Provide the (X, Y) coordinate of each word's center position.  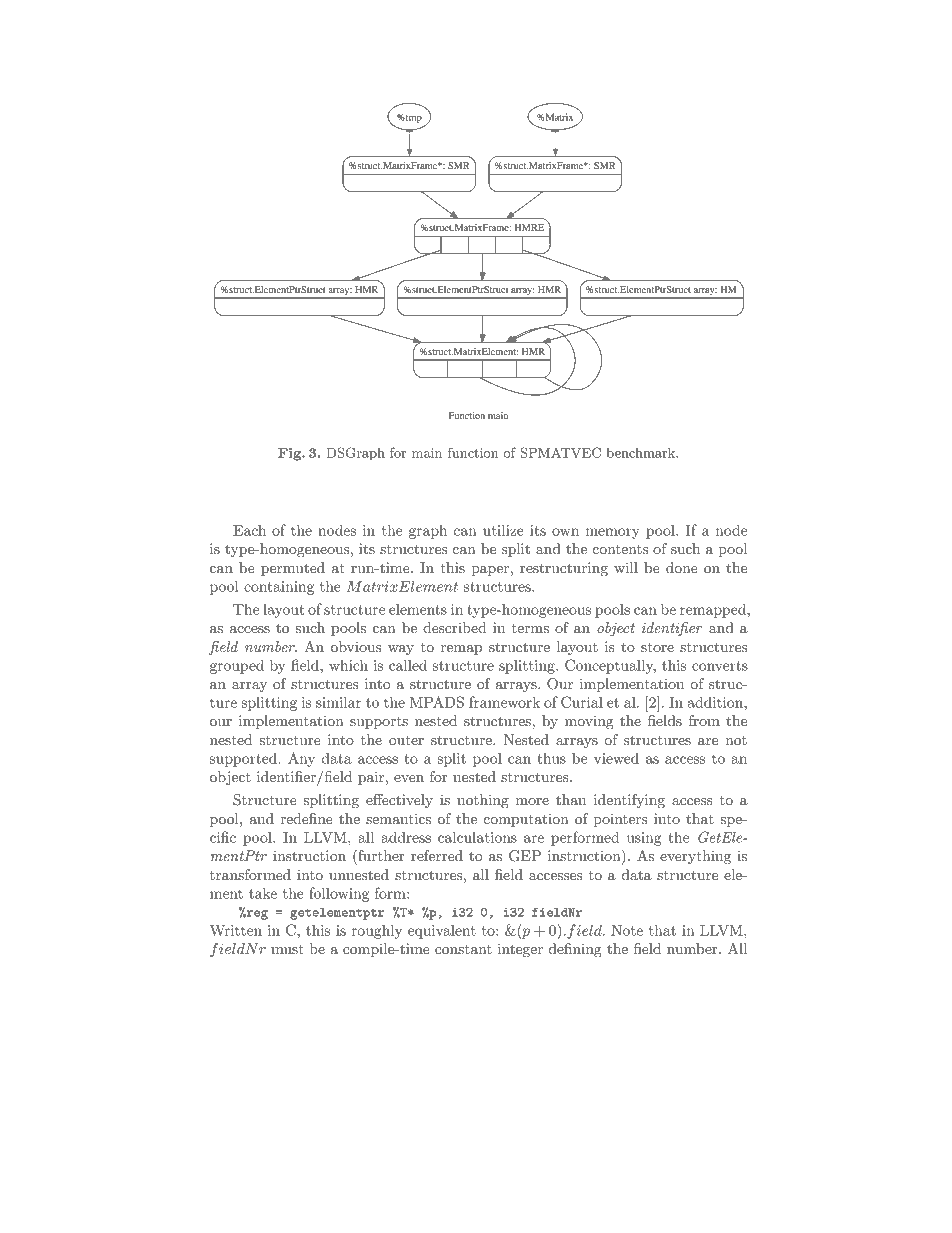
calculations (477, 837)
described (454, 627)
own (565, 532)
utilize (503, 530)
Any (301, 759)
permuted (293, 569)
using (644, 839)
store (657, 647)
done (682, 567)
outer (406, 740)
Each (249, 530)
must (287, 949)
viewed (616, 758)
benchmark (642, 453)
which (348, 665)
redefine (306, 818)
